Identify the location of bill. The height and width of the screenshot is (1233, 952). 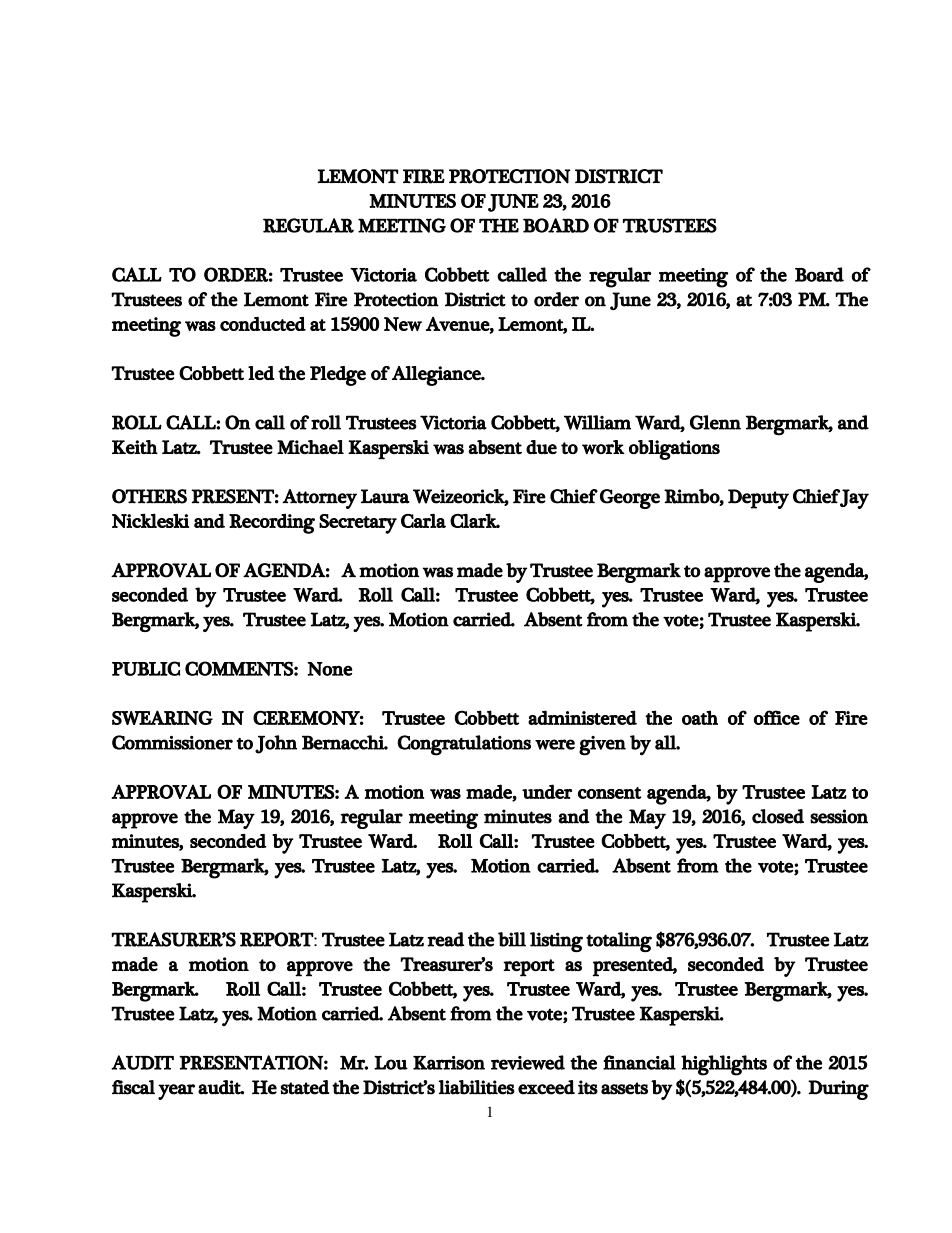
(512, 939).
